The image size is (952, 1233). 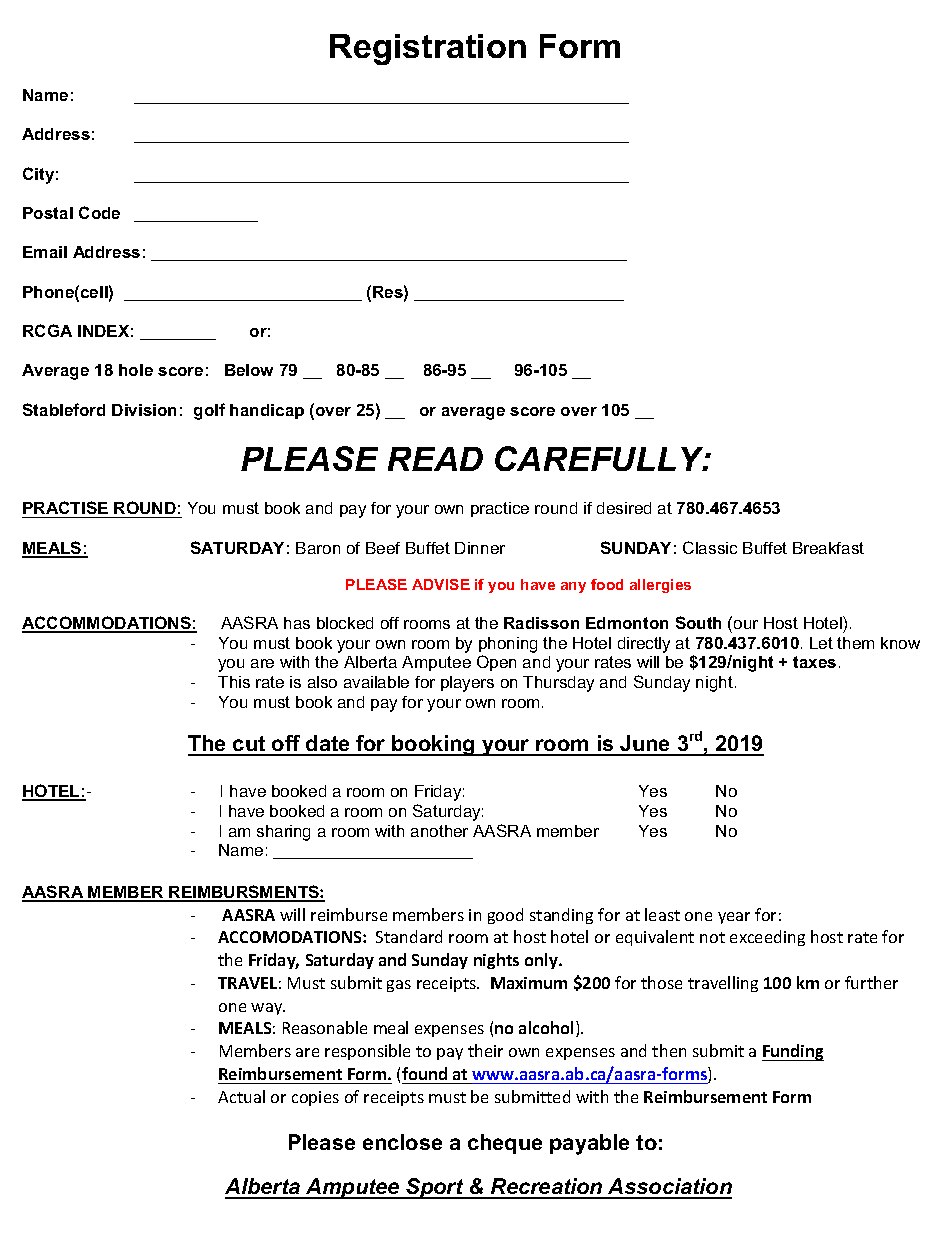 I want to click on READ, so click(x=435, y=459).
